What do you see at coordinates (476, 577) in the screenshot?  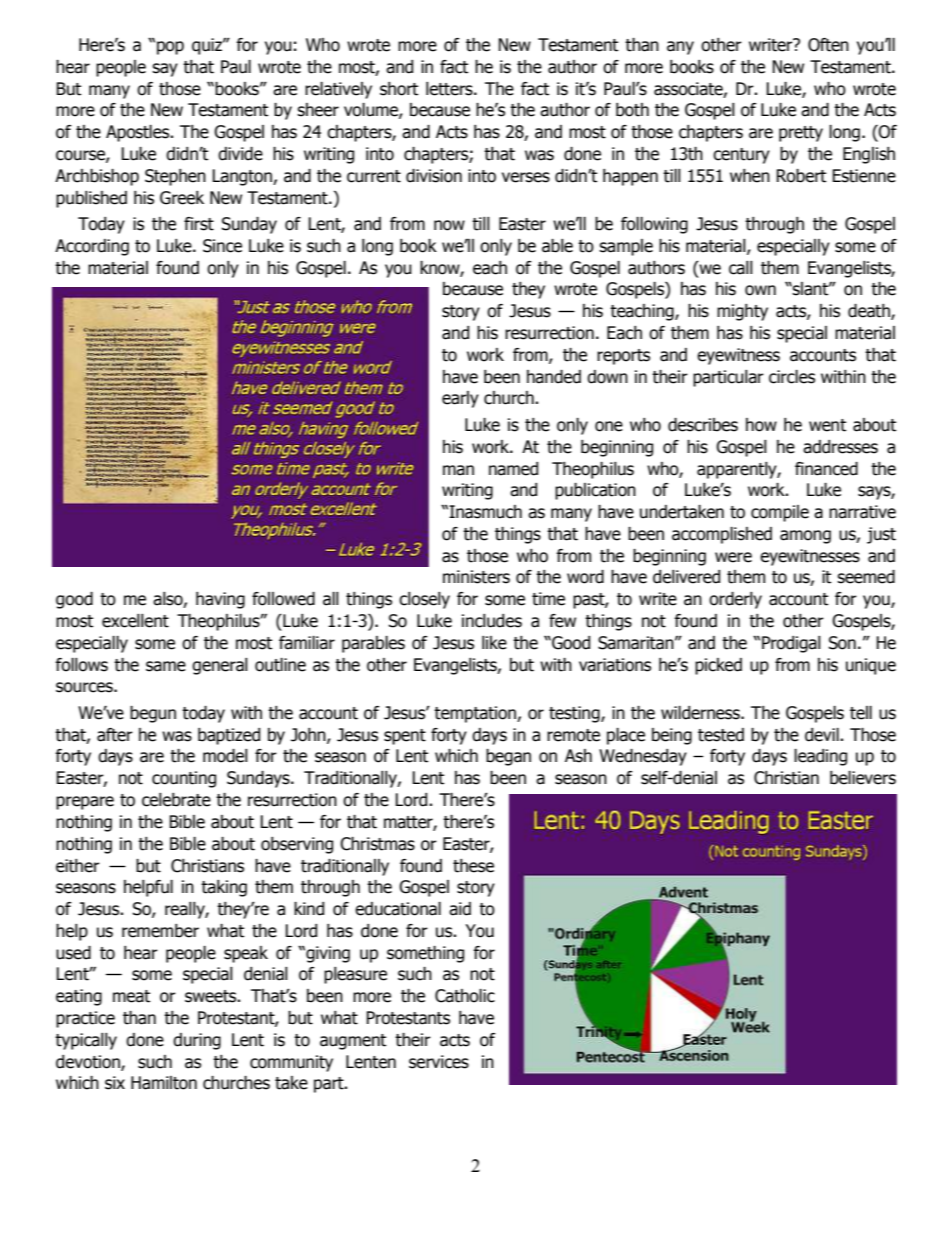 I see `ministers` at bounding box center [476, 577].
